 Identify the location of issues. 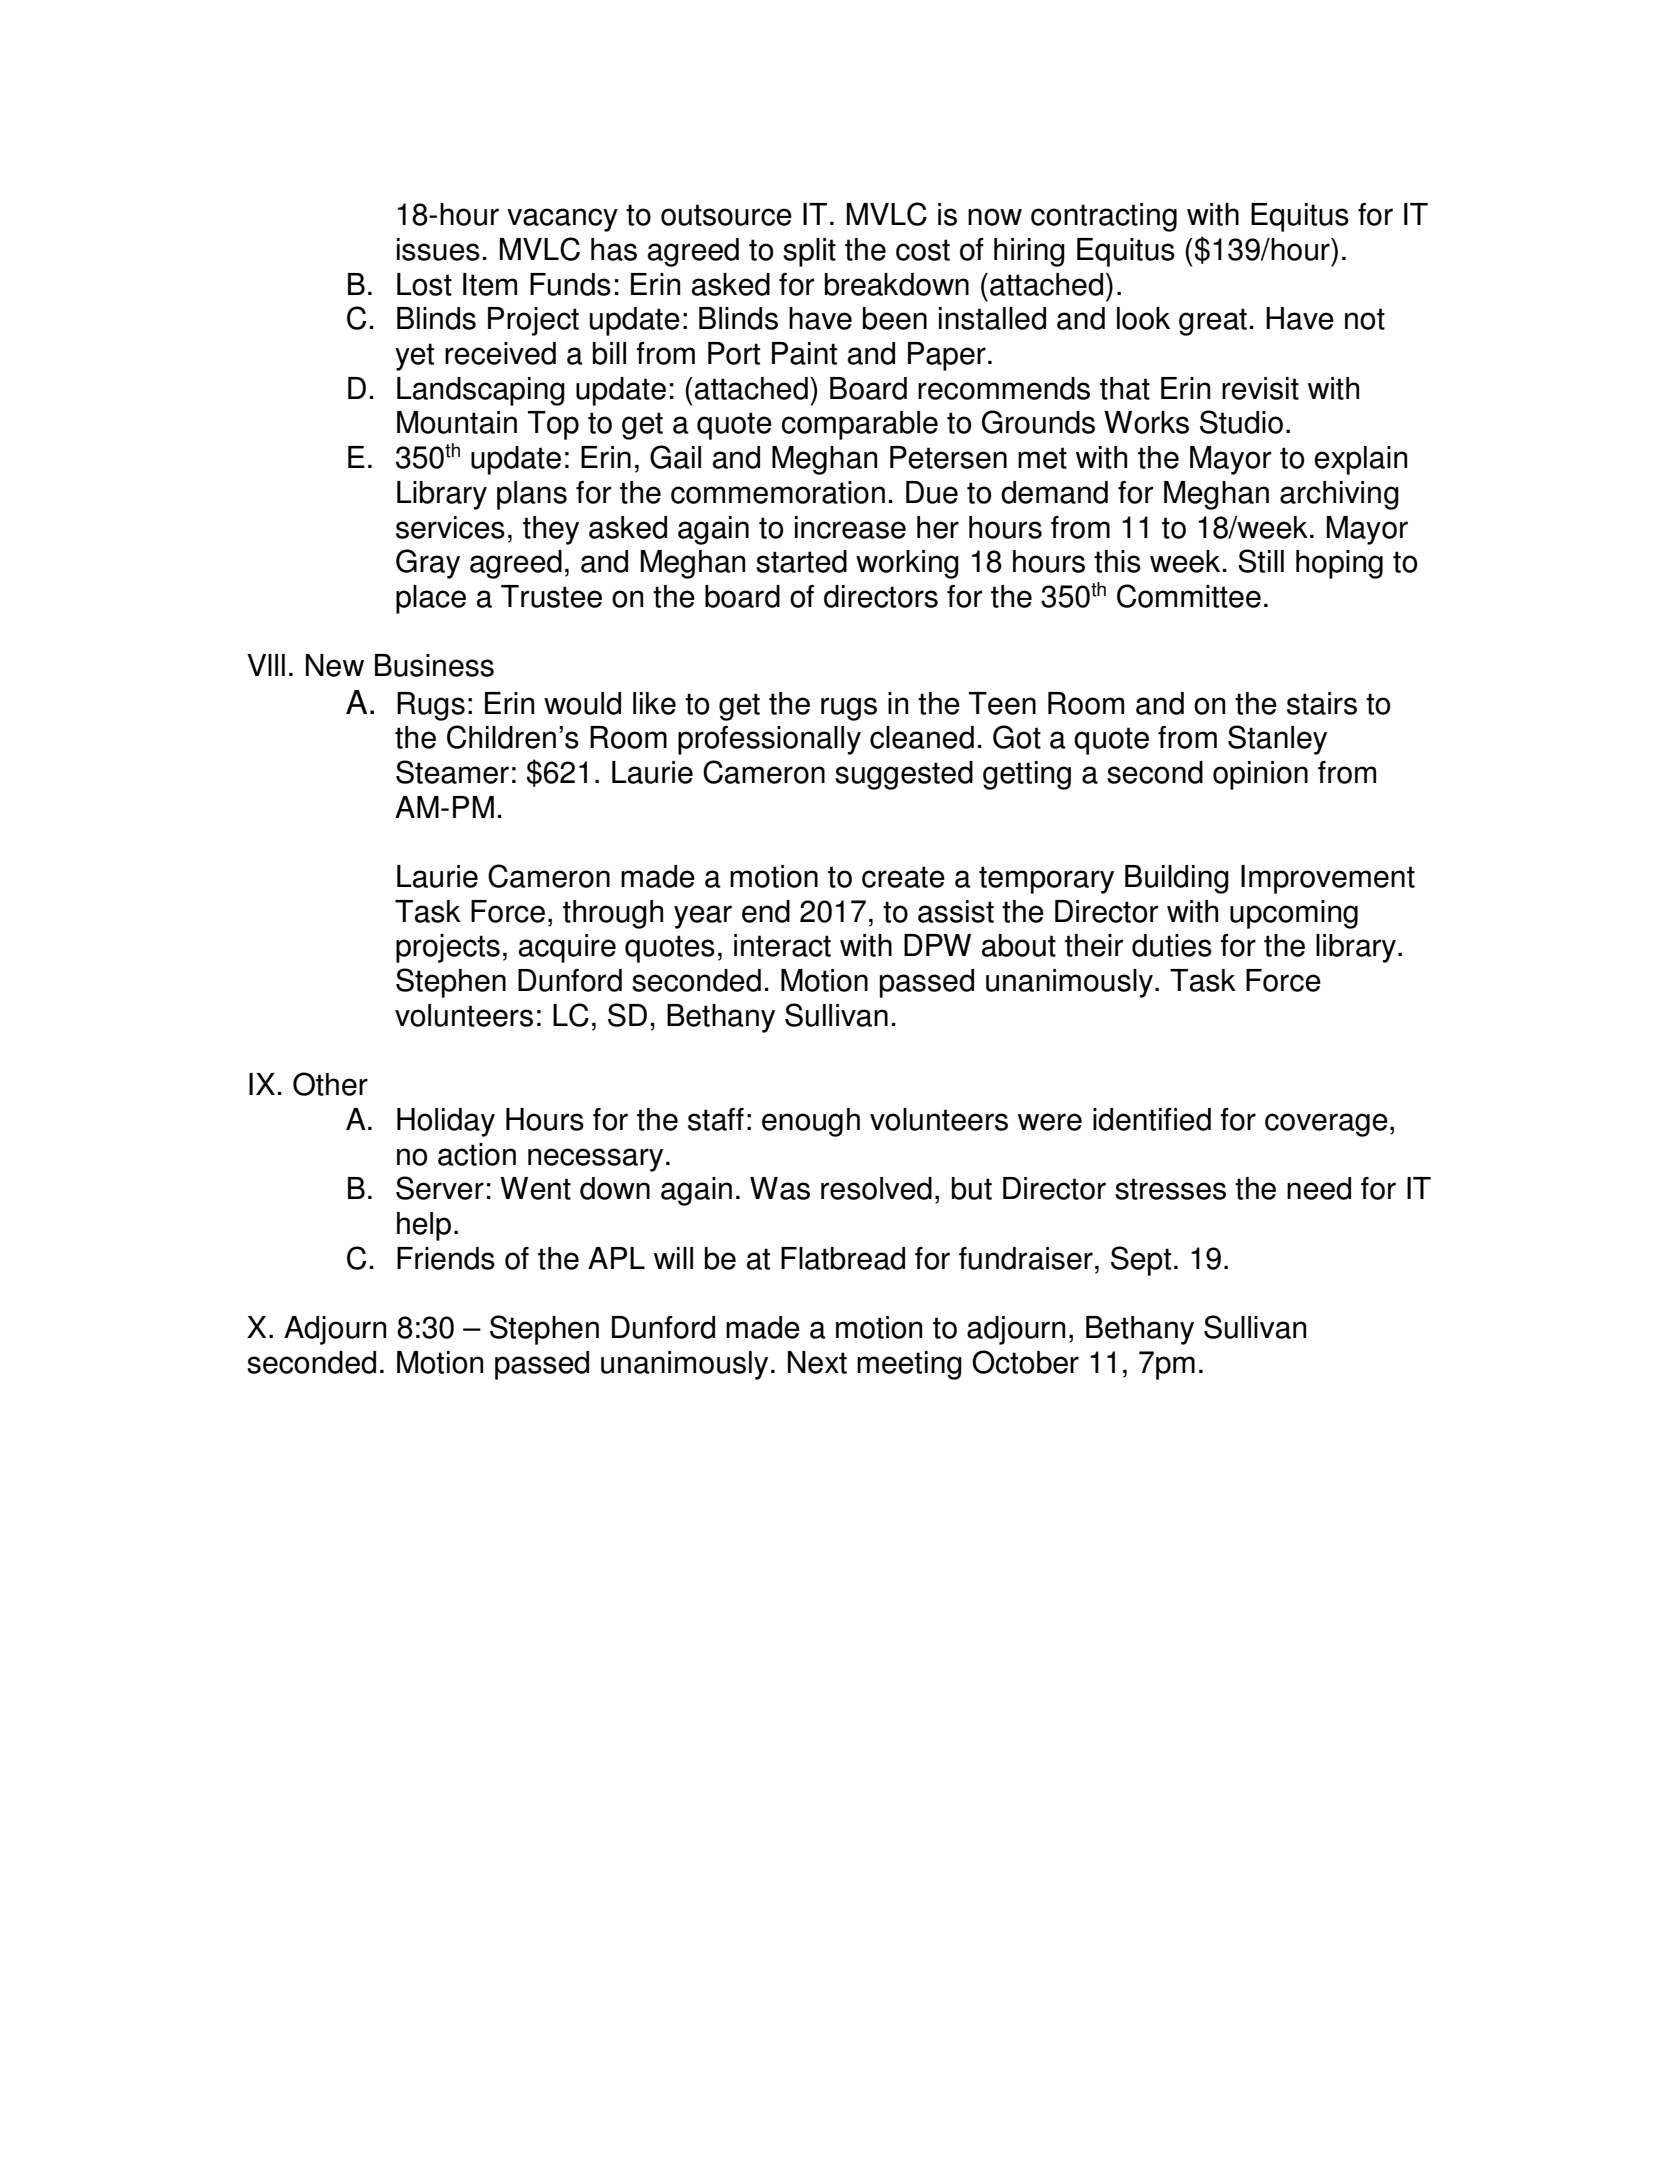
(438, 249).
